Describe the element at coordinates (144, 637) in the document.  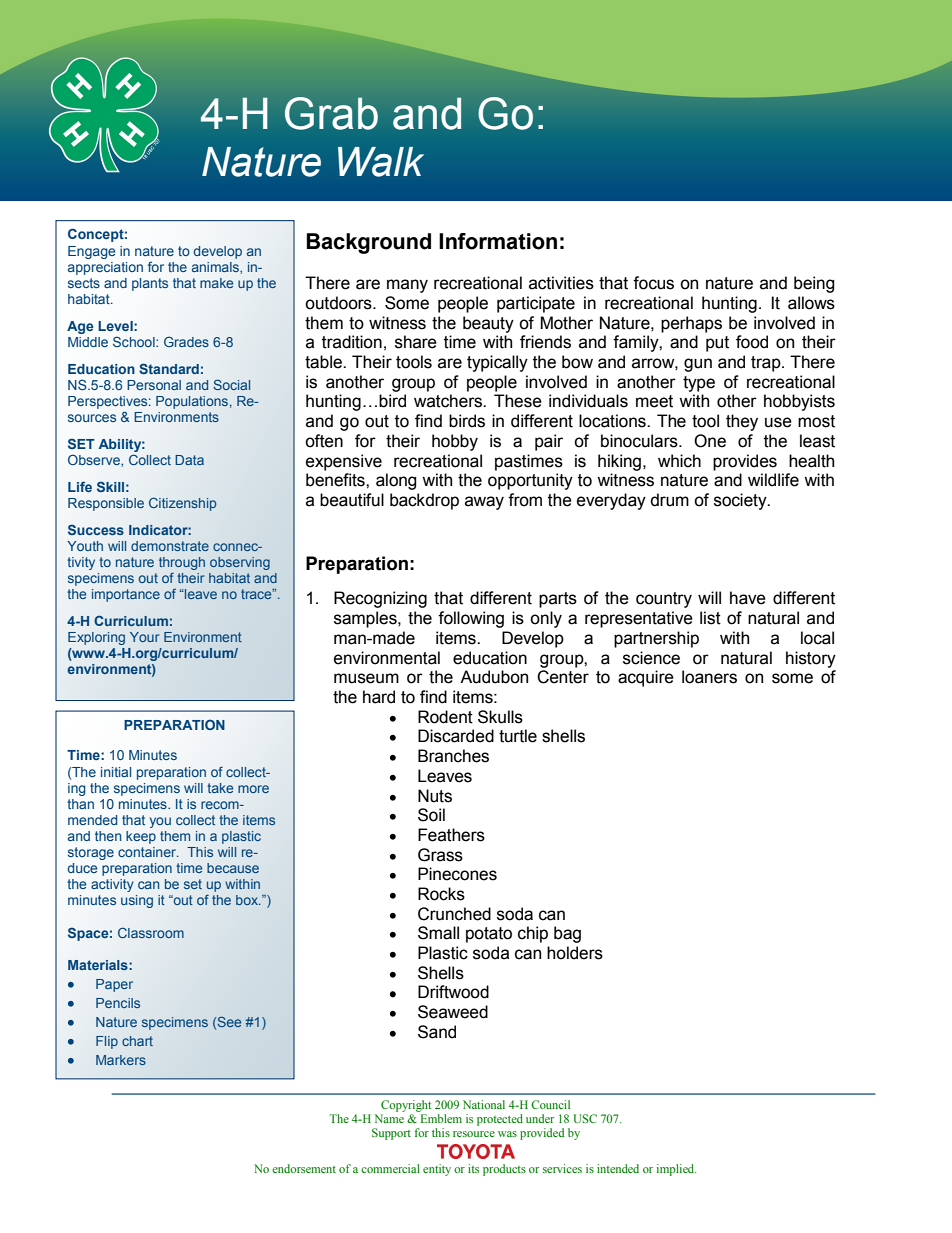
I see `Your` at that location.
